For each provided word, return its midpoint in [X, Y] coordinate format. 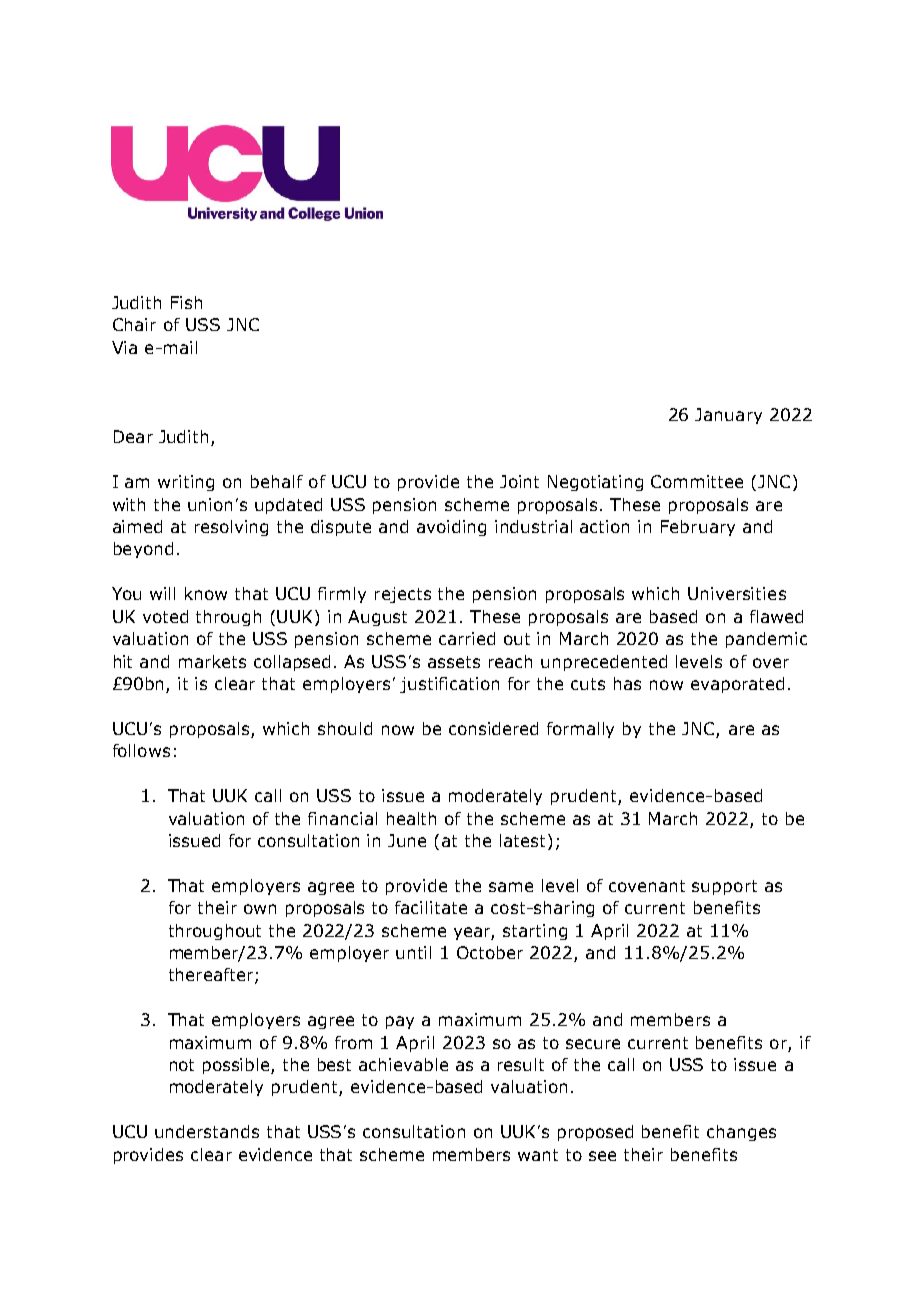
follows [141, 750]
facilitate [431, 907]
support [724, 887]
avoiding [451, 528]
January [728, 416]
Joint [519, 481]
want [538, 1155]
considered [493, 728]
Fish [186, 302]
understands [207, 1131]
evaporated [737, 685]
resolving [231, 528]
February [698, 528]
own [260, 909]
